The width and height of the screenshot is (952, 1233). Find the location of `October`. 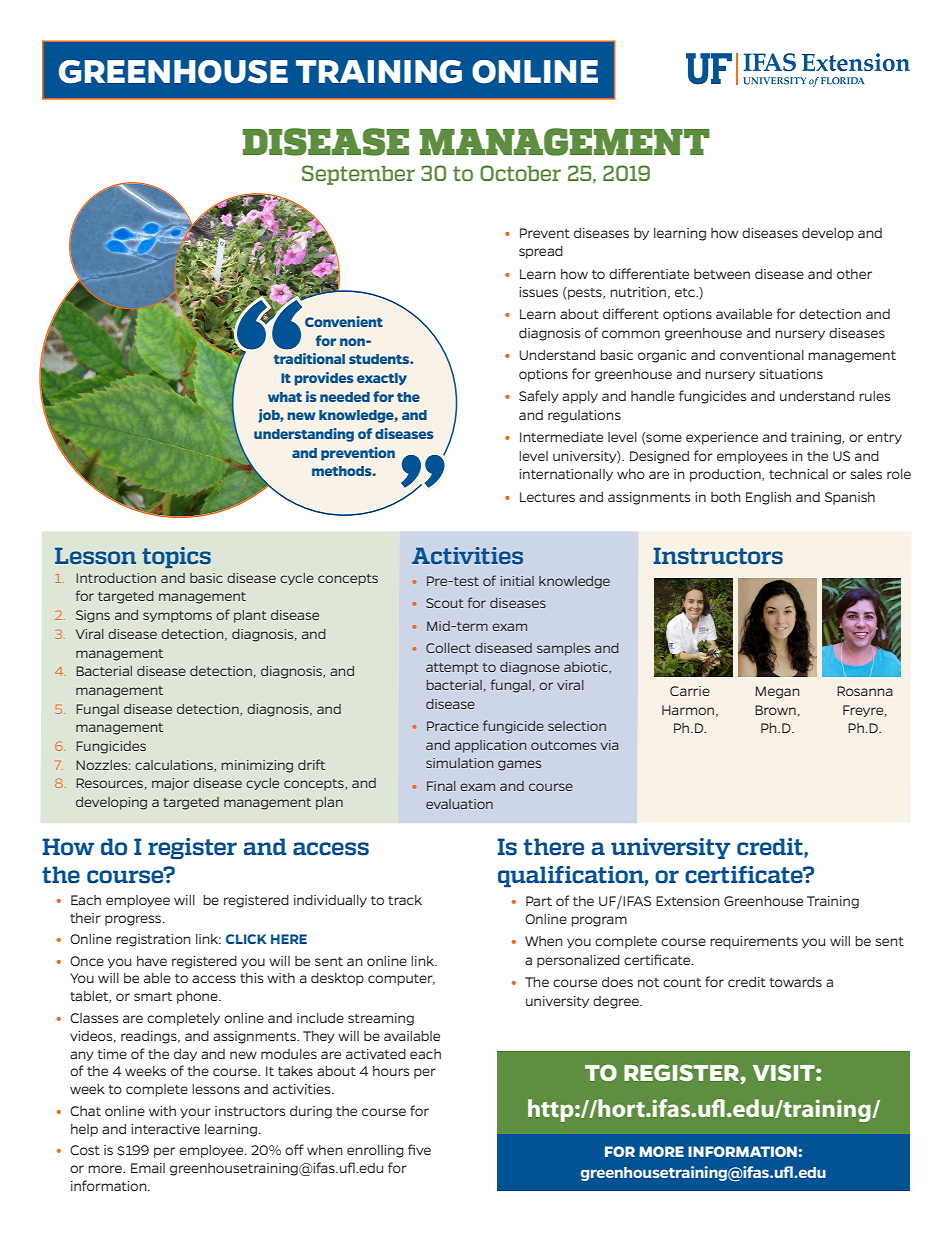

October is located at coordinates (520, 173).
